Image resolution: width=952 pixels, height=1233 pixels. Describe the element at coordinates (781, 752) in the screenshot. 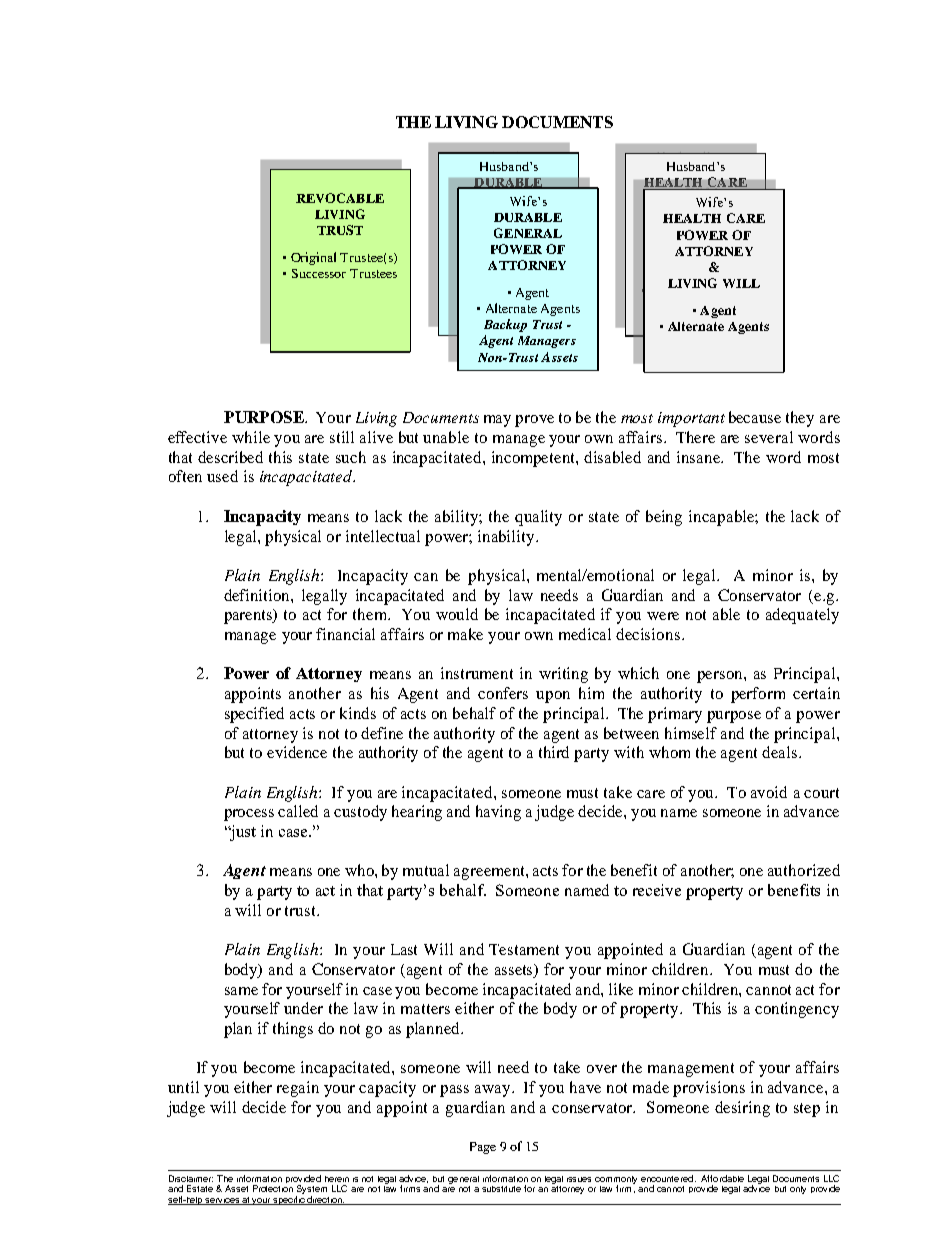

I see `deals` at that location.
